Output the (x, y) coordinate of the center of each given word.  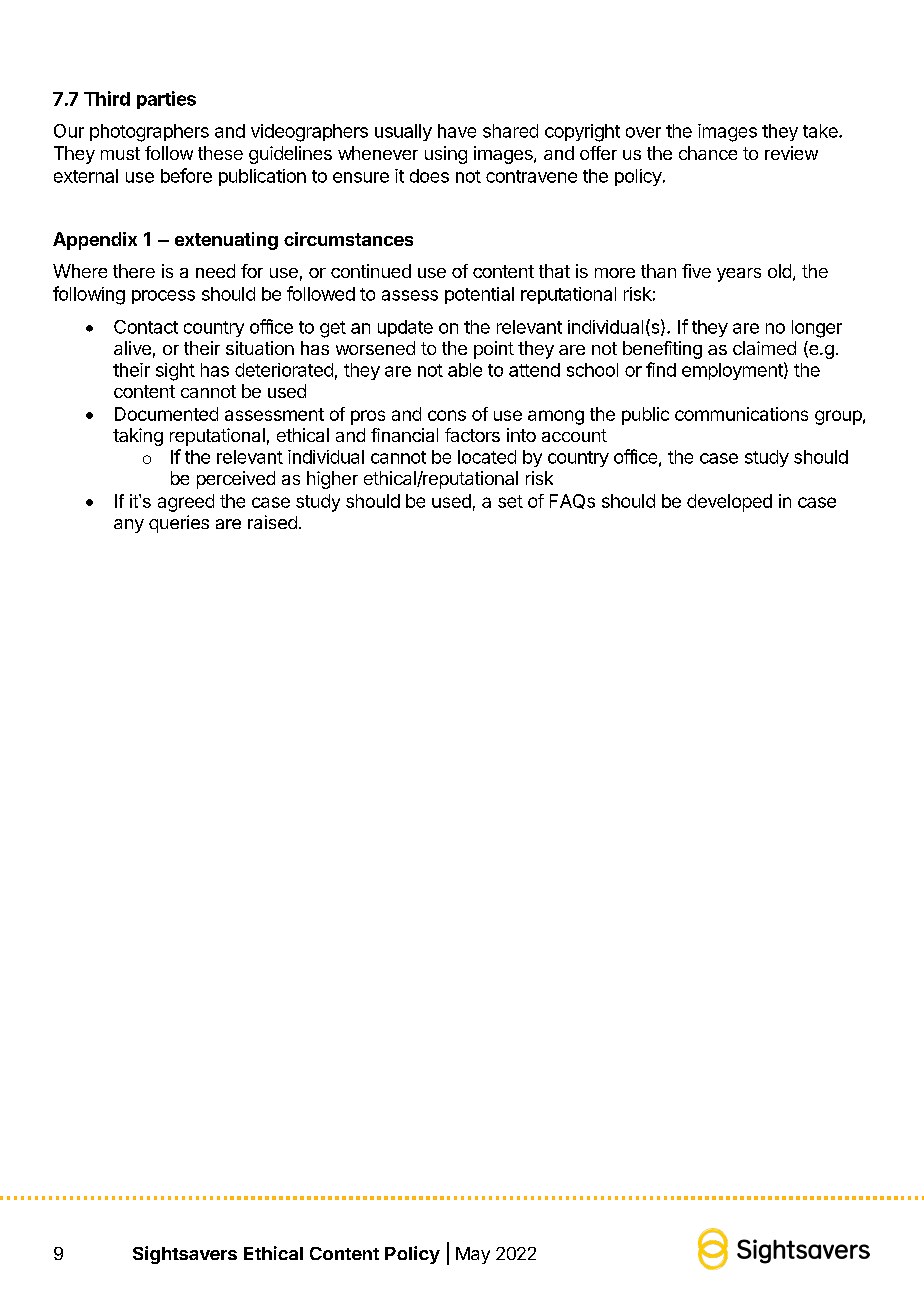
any (129, 526)
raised (272, 522)
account (574, 435)
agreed (186, 503)
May (473, 1255)
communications (741, 414)
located (487, 457)
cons (447, 415)
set (510, 501)
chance (708, 153)
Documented (166, 414)
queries (179, 524)
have (457, 131)
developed (729, 503)
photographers (149, 133)
